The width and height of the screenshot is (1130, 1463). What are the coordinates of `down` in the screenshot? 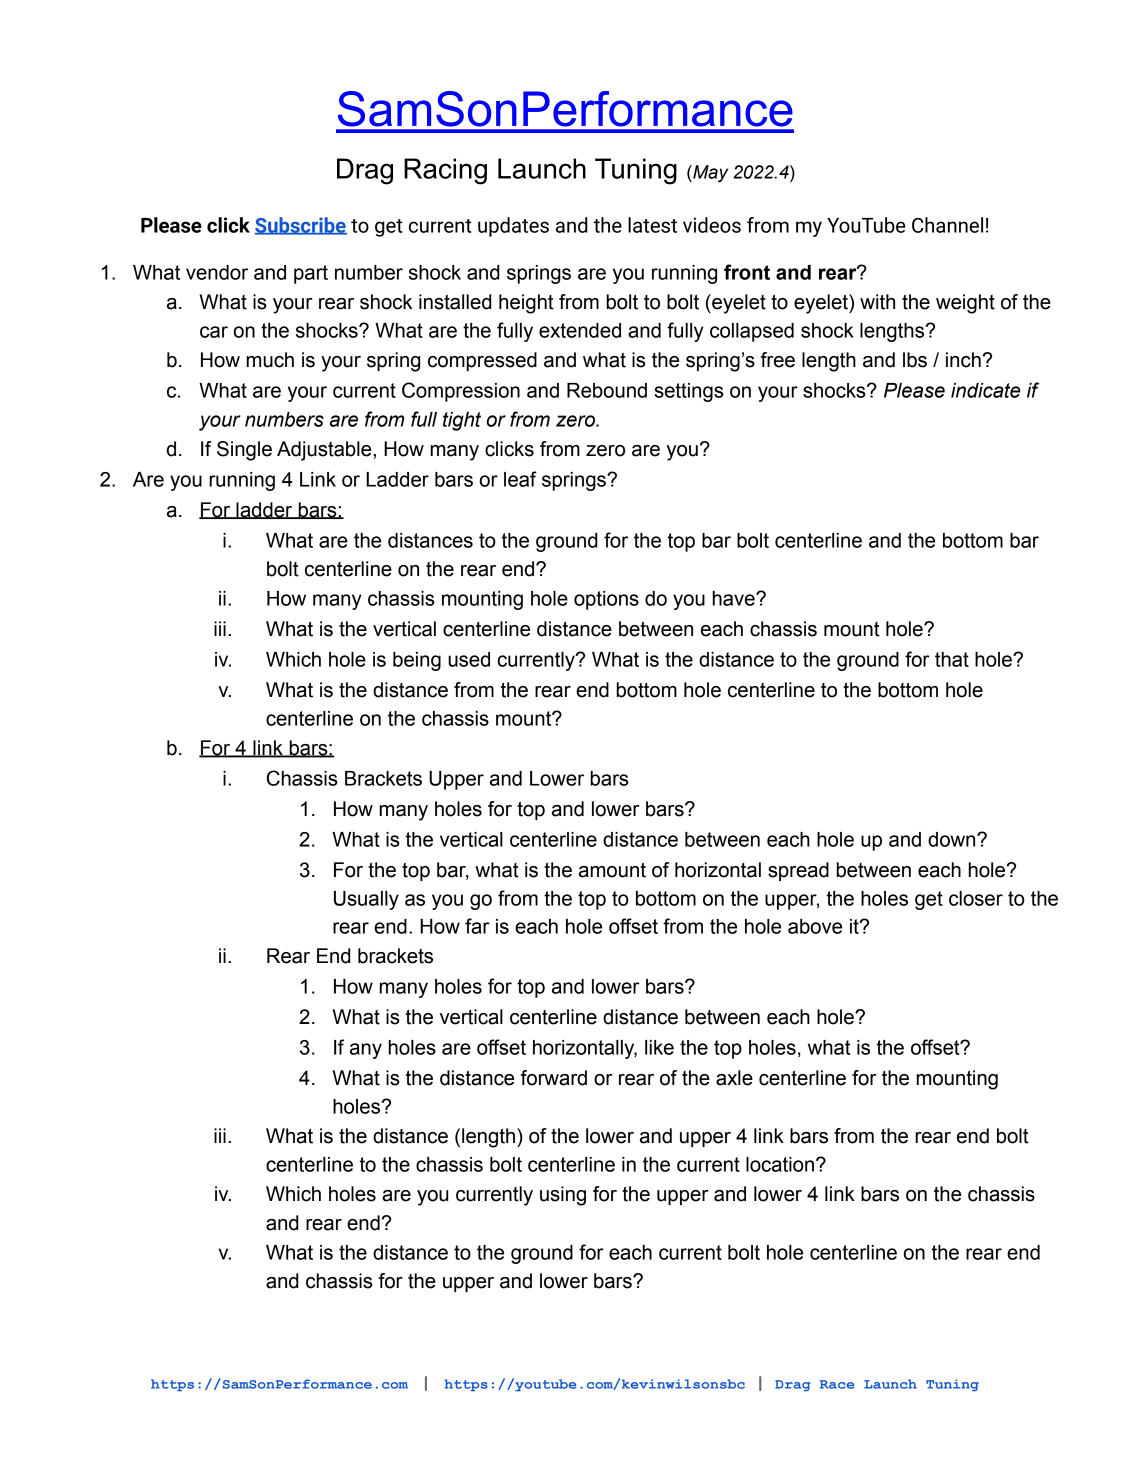 It's located at (953, 839).
